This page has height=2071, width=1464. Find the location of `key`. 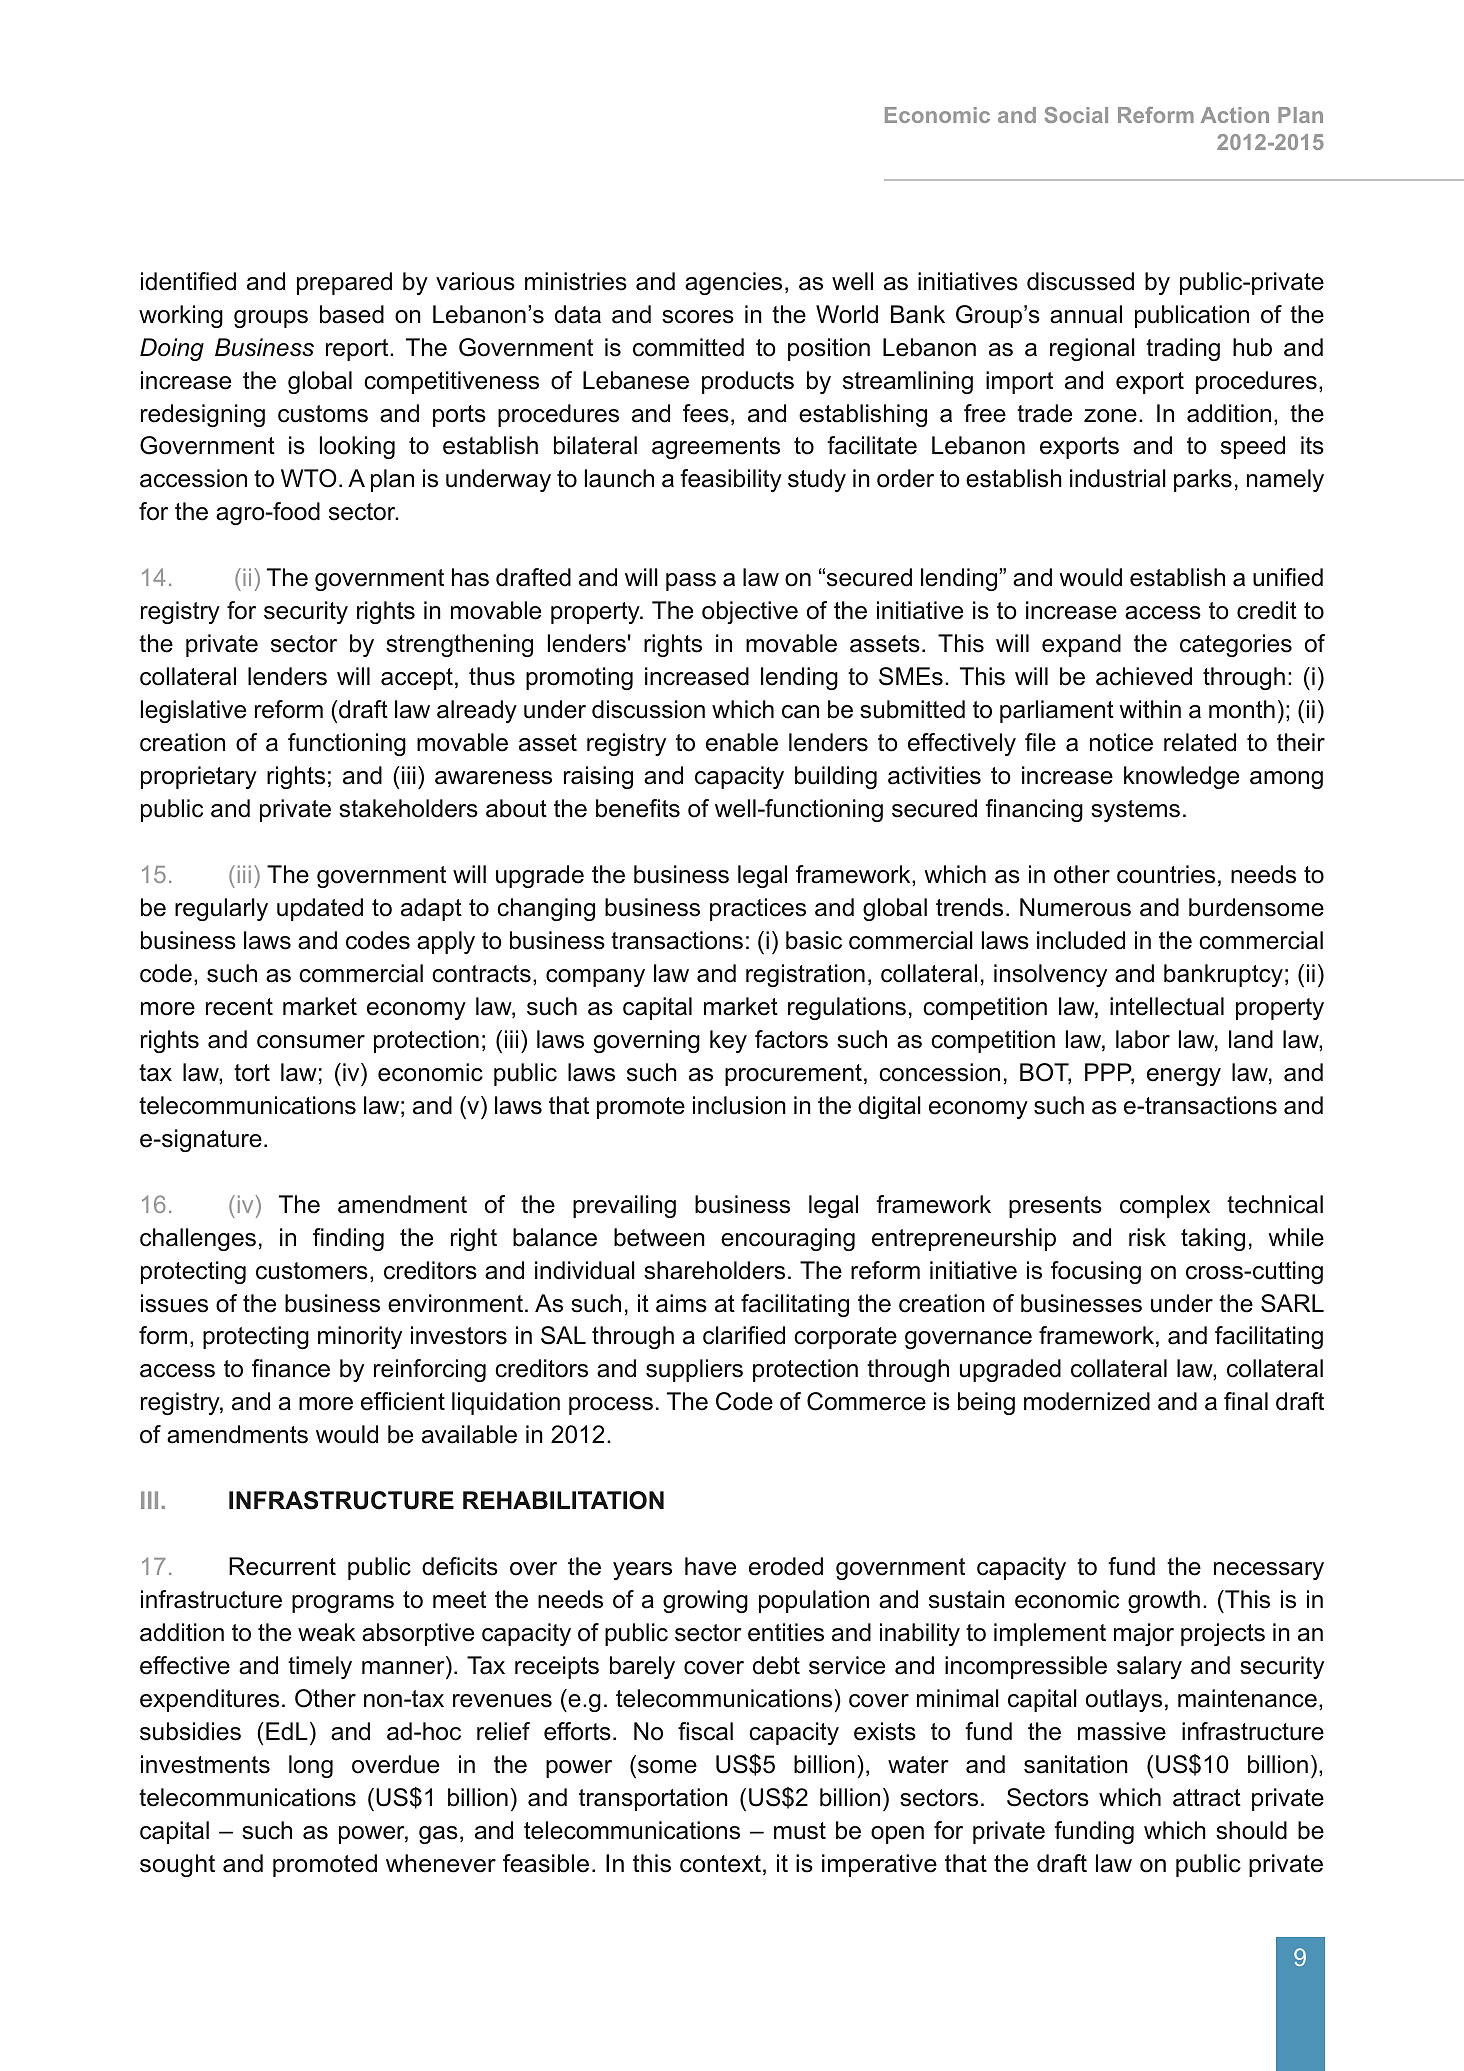

key is located at coordinates (728, 1041).
